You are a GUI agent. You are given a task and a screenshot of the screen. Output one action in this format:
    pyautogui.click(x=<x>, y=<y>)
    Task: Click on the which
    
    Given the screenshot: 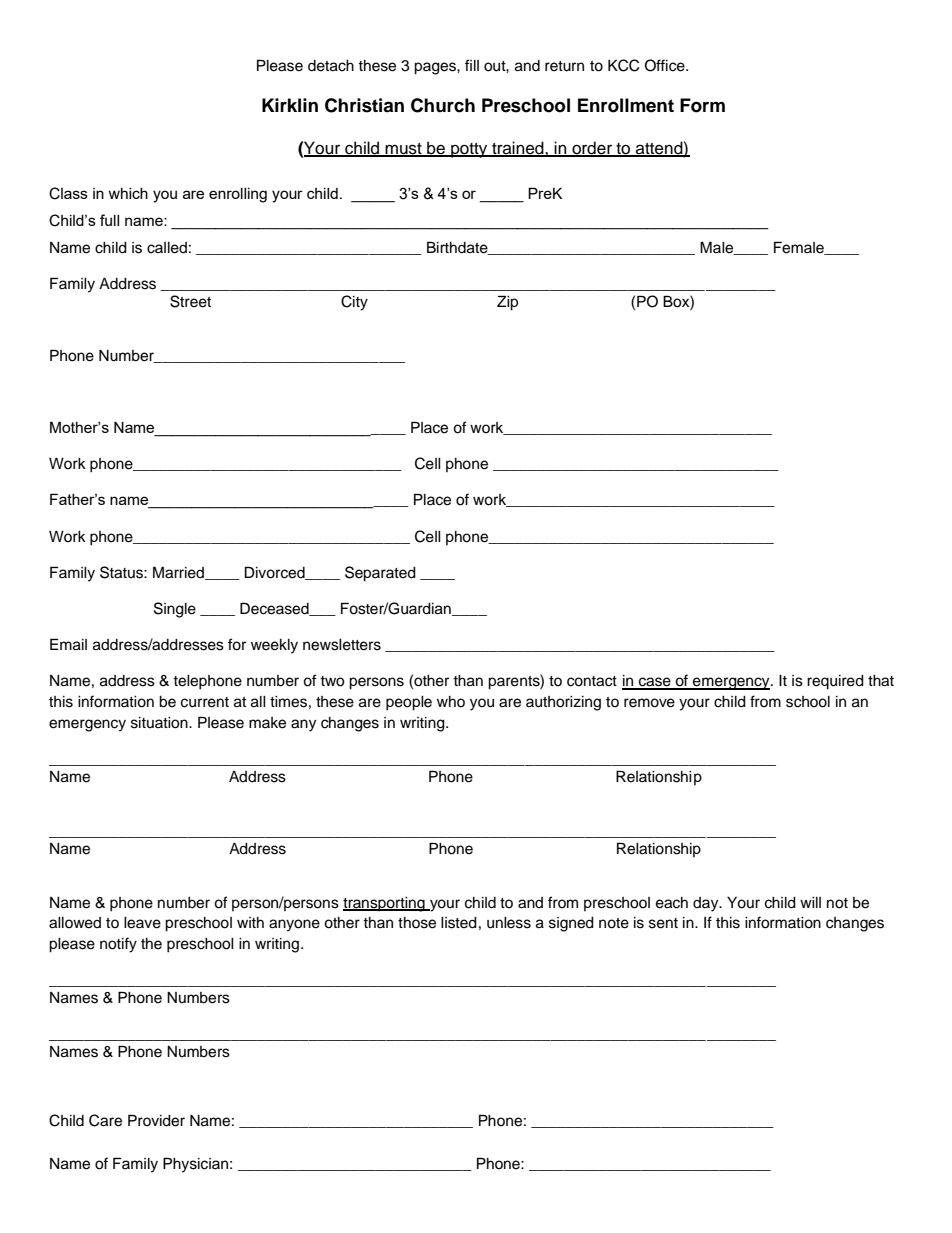 What is the action you would take?
    pyautogui.click(x=128, y=193)
